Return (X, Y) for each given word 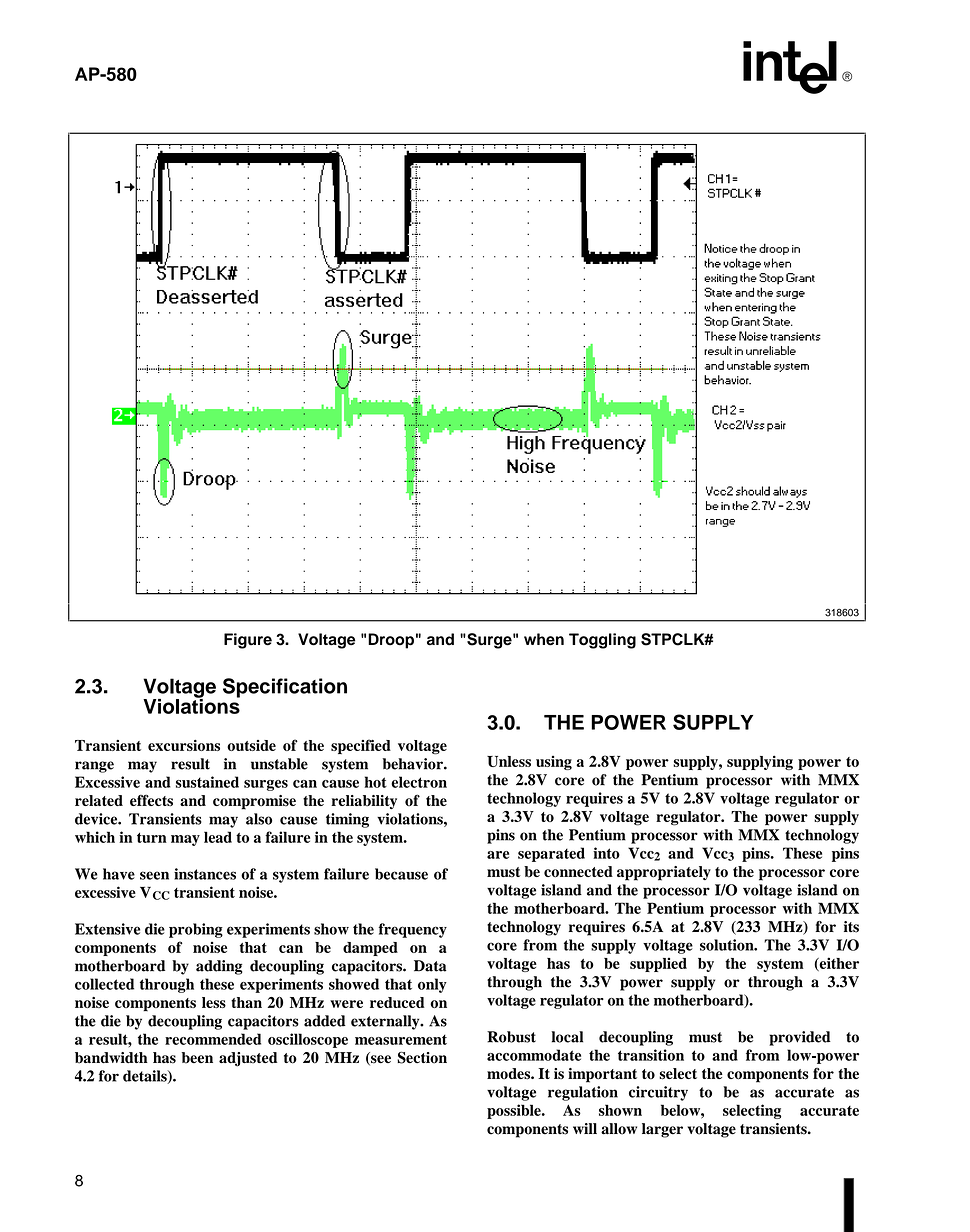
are (498, 855)
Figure (248, 641)
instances (205, 874)
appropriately (664, 873)
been (197, 1058)
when (544, 639)
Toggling (602, 641)
